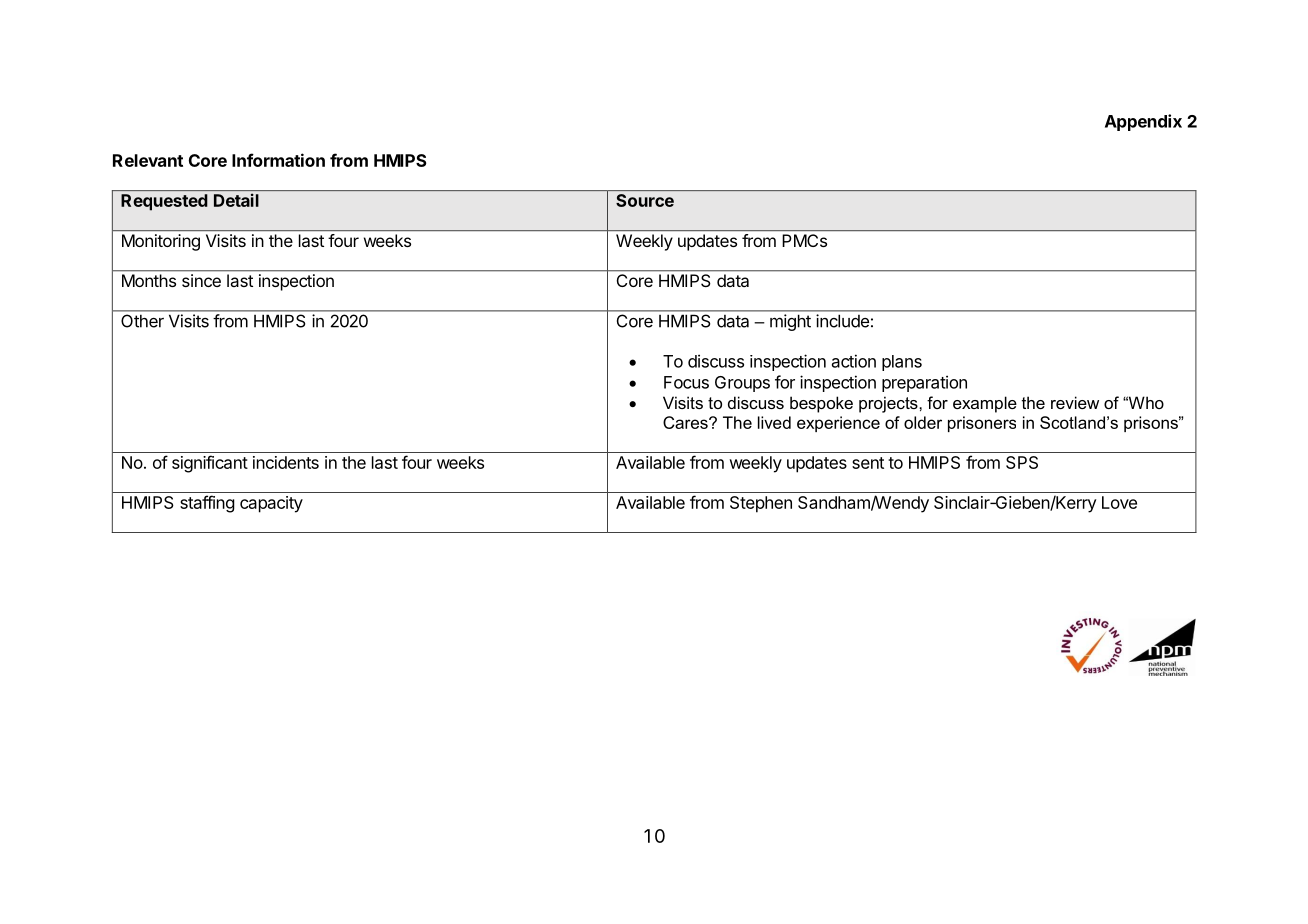 Image resolution: width=1308 pixels, height=924 pixels. I want to click on plans, so click(902, 363).
